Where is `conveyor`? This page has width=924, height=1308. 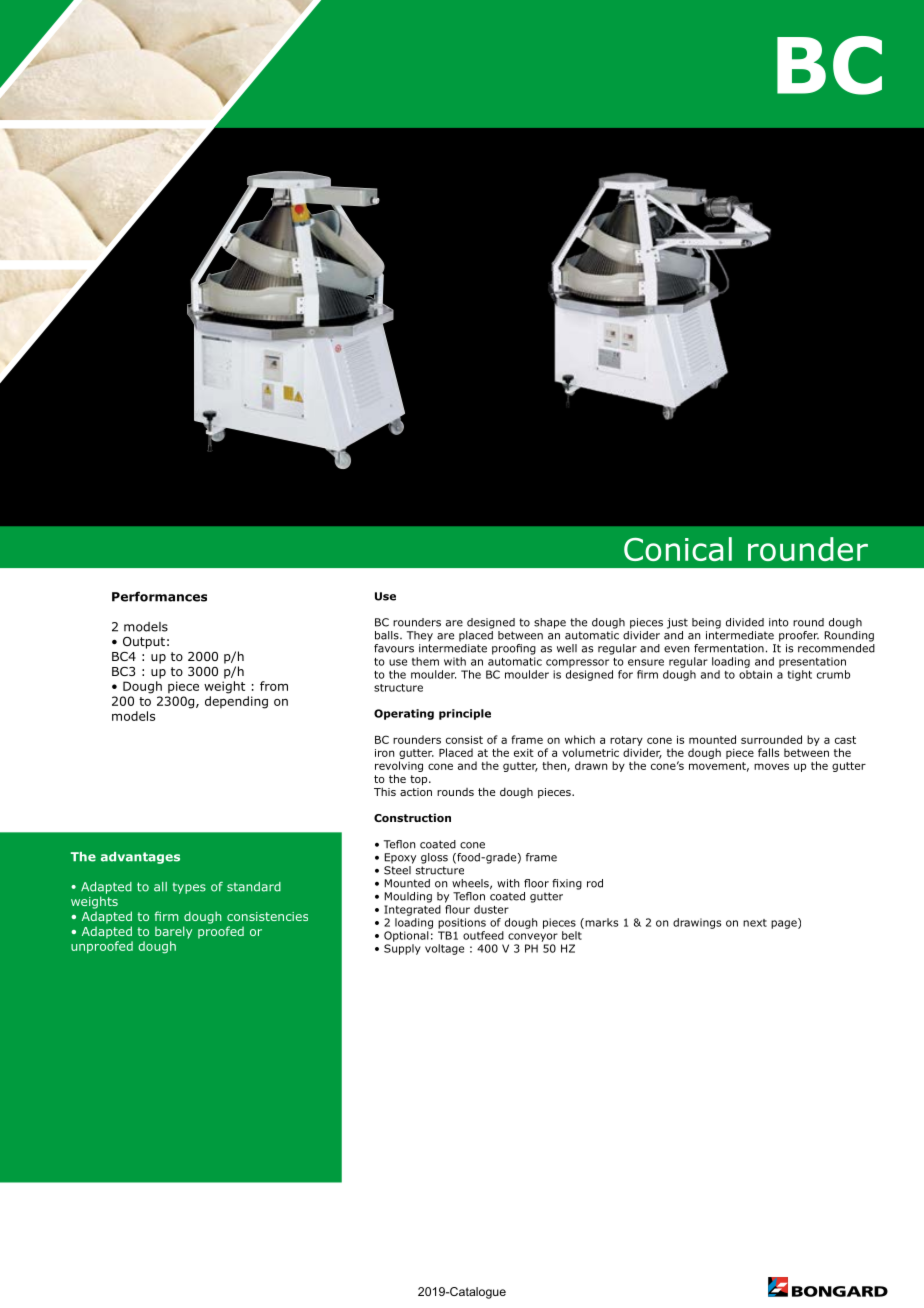 conveyor is located at coordinates (533, 937).
